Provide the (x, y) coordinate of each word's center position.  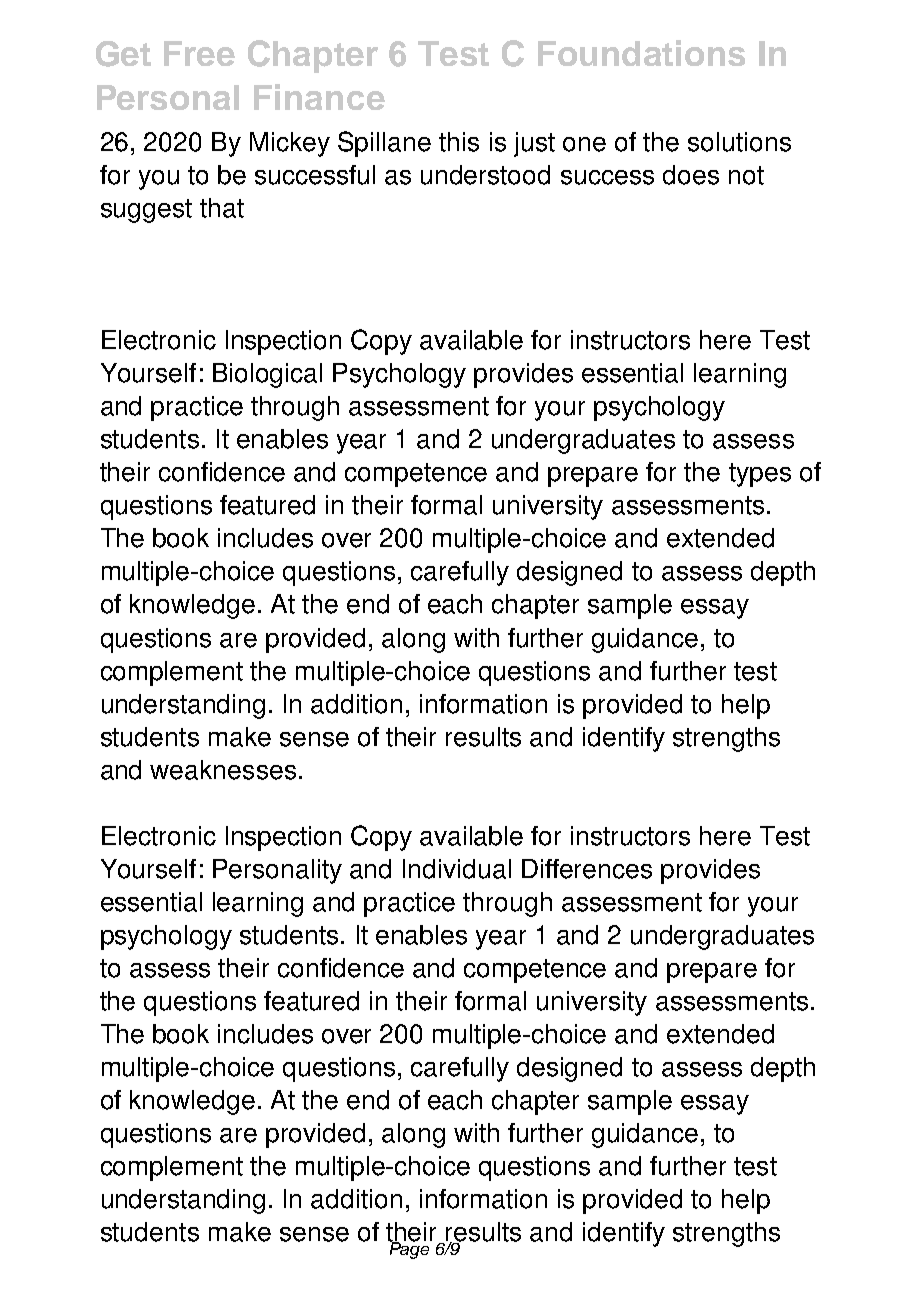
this (459, 142)
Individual (457, 869)
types (760, 475)
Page (410, 1249)
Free (199, 53)
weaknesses (223, 770)
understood (485, 175)
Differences (587, 869)
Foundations (641, 53)
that (222, 208)
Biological (267, 375)
